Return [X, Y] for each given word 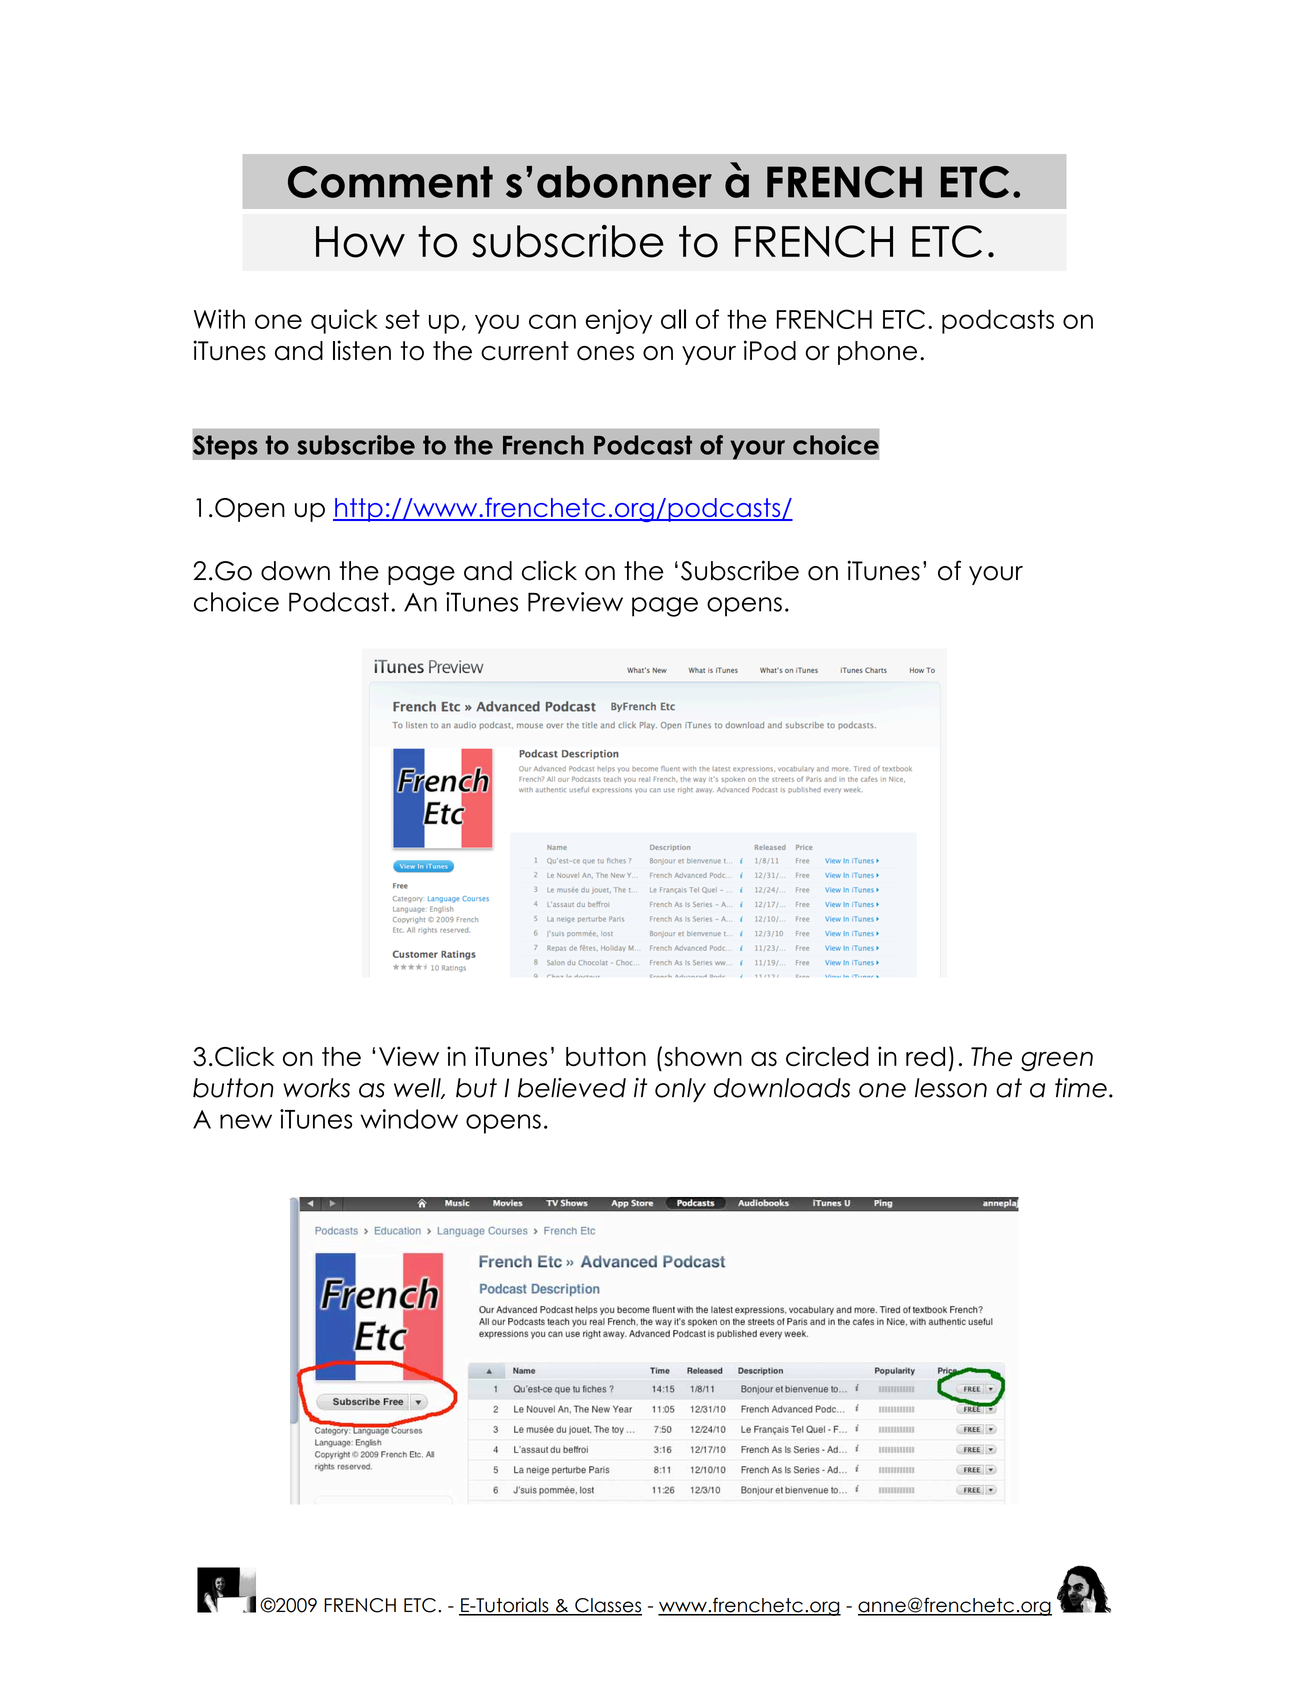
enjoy [619, 321]
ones [605, 353]
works [316, 1088]
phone [877, 353]
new [246, 1121]
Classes [607, 1606]
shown [703, 1056]
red [925, 1056]
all [673, 319]
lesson [951, 1088]
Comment [390, 182]
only [680, 1090]
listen [362, 350]
